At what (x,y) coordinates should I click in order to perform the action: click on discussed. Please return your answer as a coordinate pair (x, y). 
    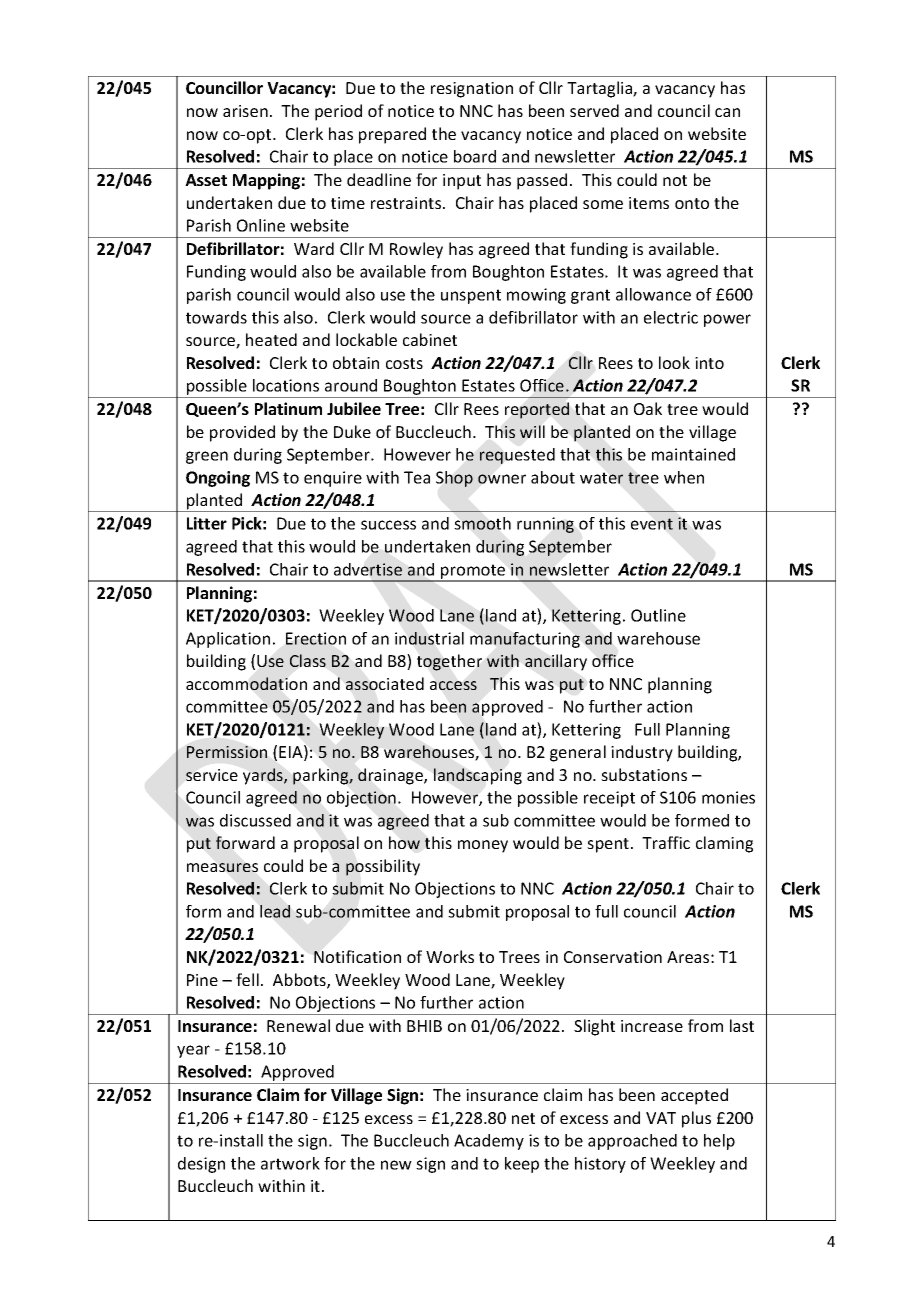
    Looking at the image, I should click on (255, 820).
